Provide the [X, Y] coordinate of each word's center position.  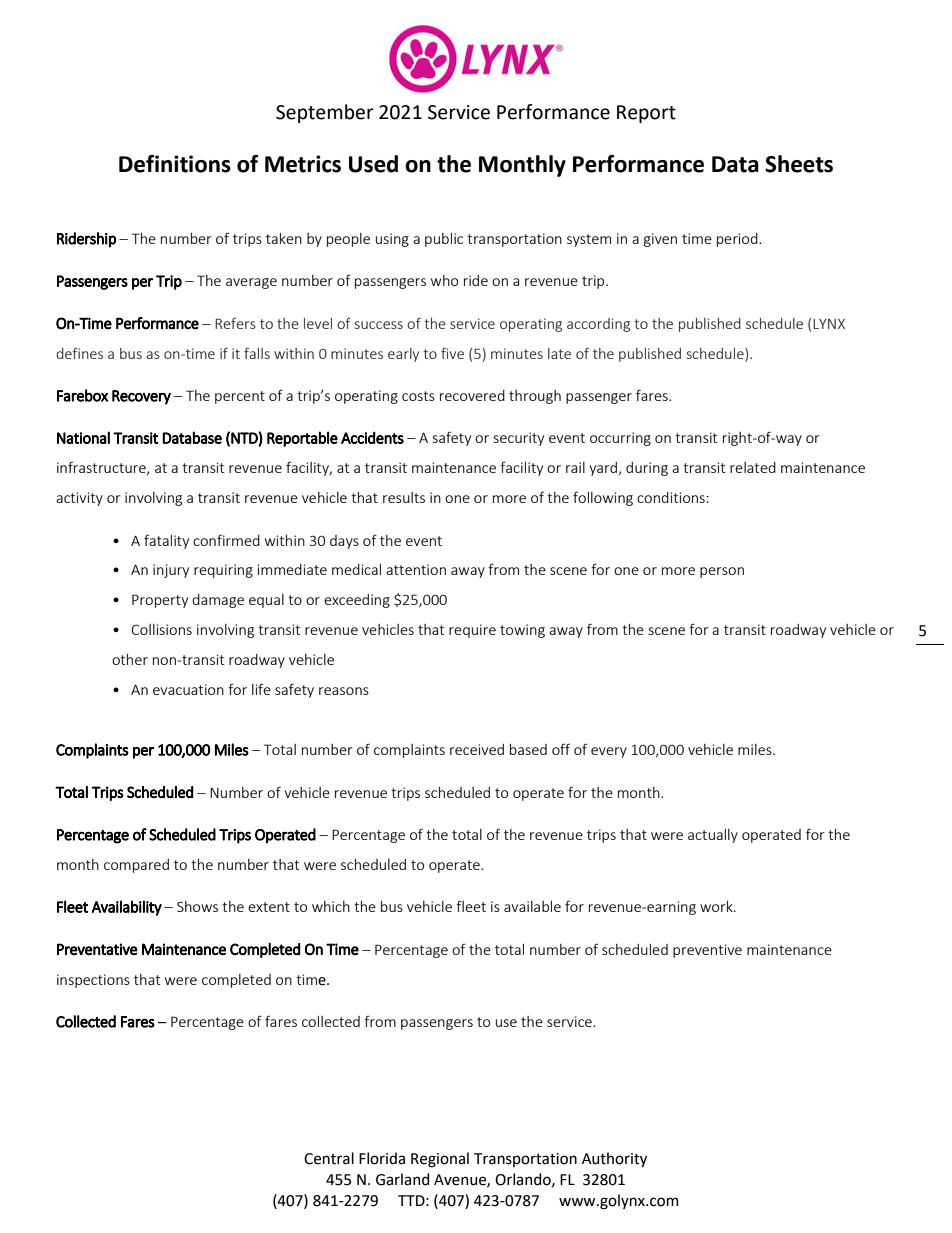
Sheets [799, 164]
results [404, 497]
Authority [614, 1159]
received [477, 749]
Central [329, 1158]
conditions [671, 497]
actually [713, 836]
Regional [440, 1160]
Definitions [175, 164]
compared [136, 866]
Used [373, 164]
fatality [166, 541]
